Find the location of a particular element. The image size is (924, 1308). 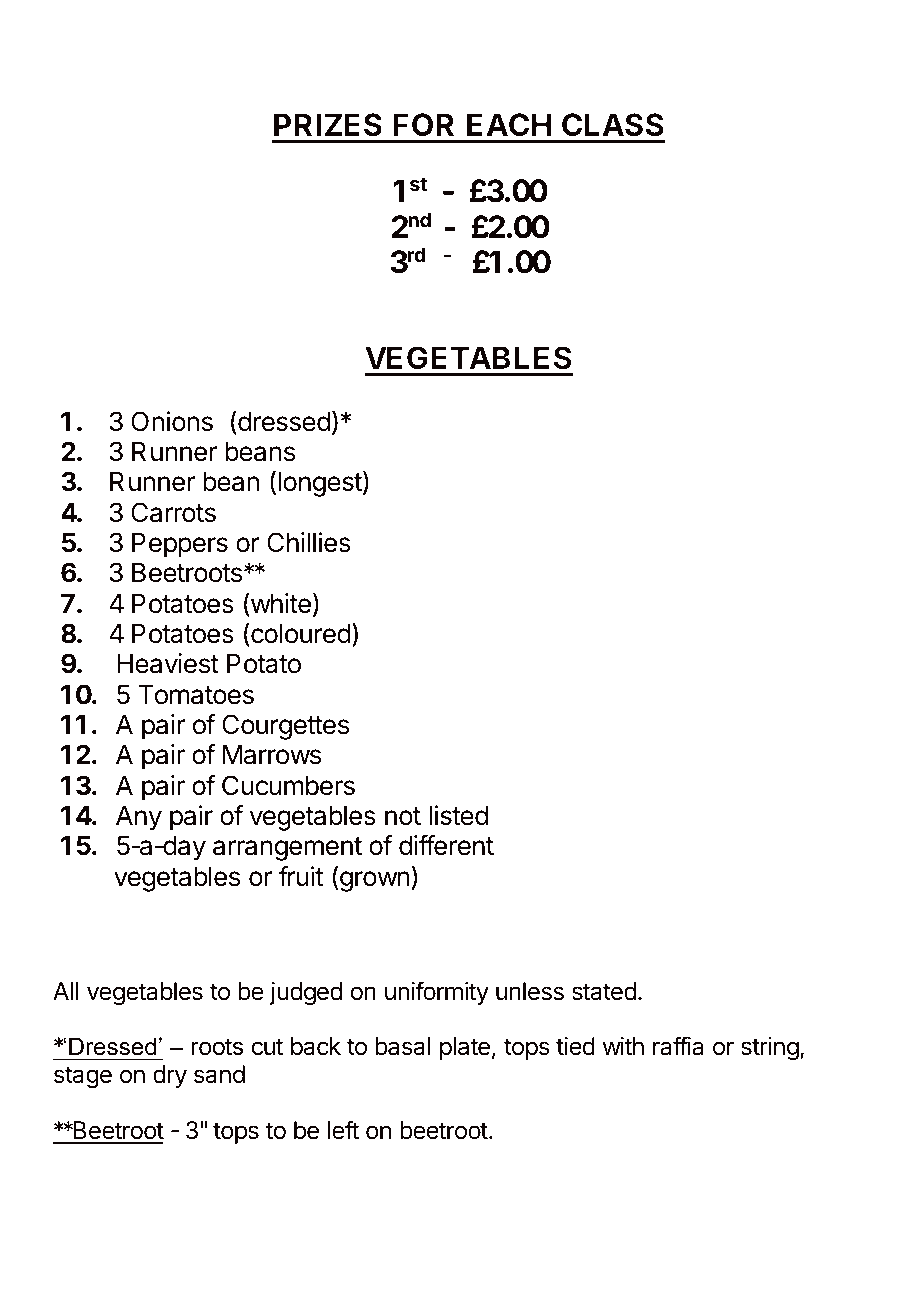

stated is located at coordinates (604, 991).
